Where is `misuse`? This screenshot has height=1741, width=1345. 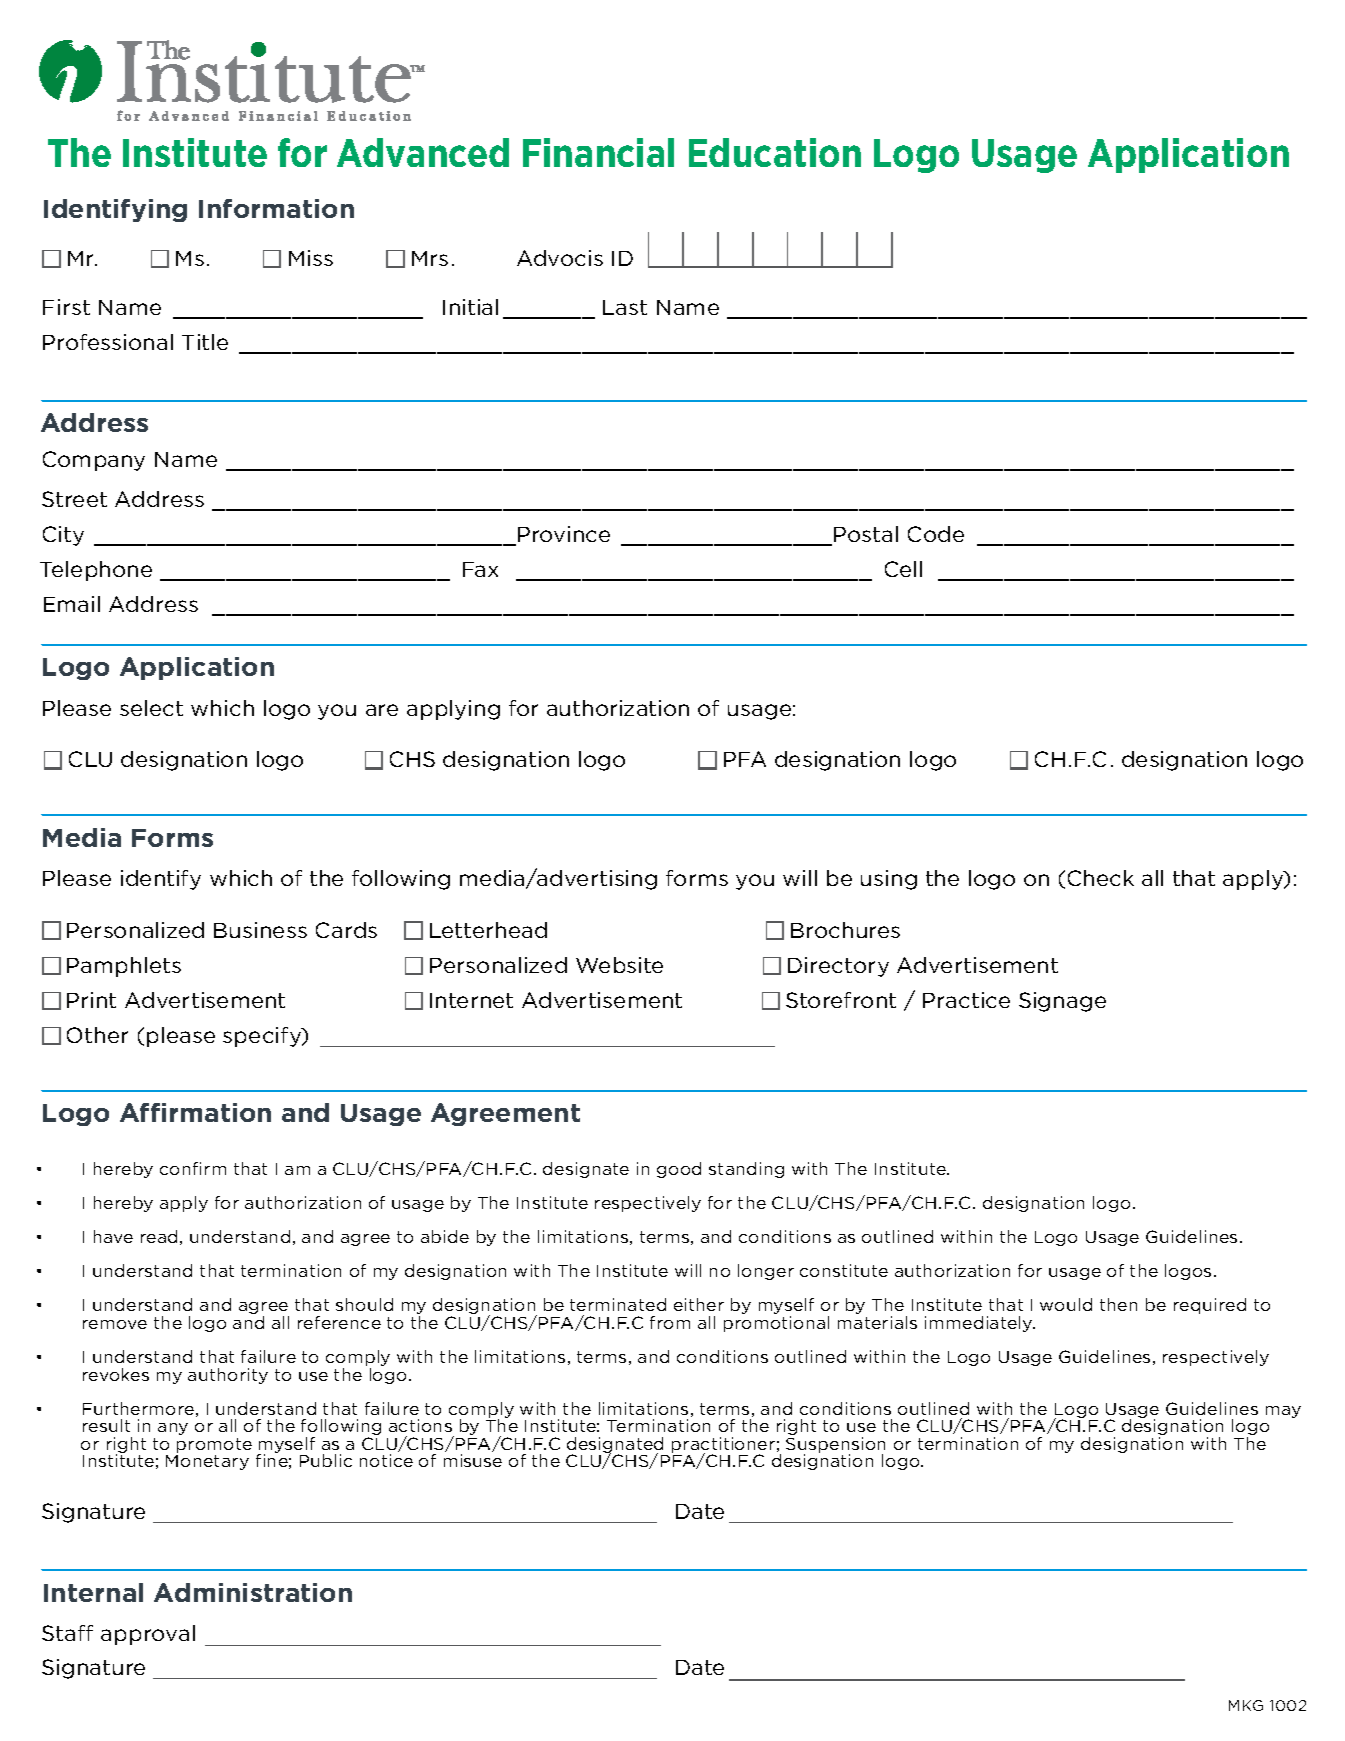 misuse is located at coordinates (473, 1460).
